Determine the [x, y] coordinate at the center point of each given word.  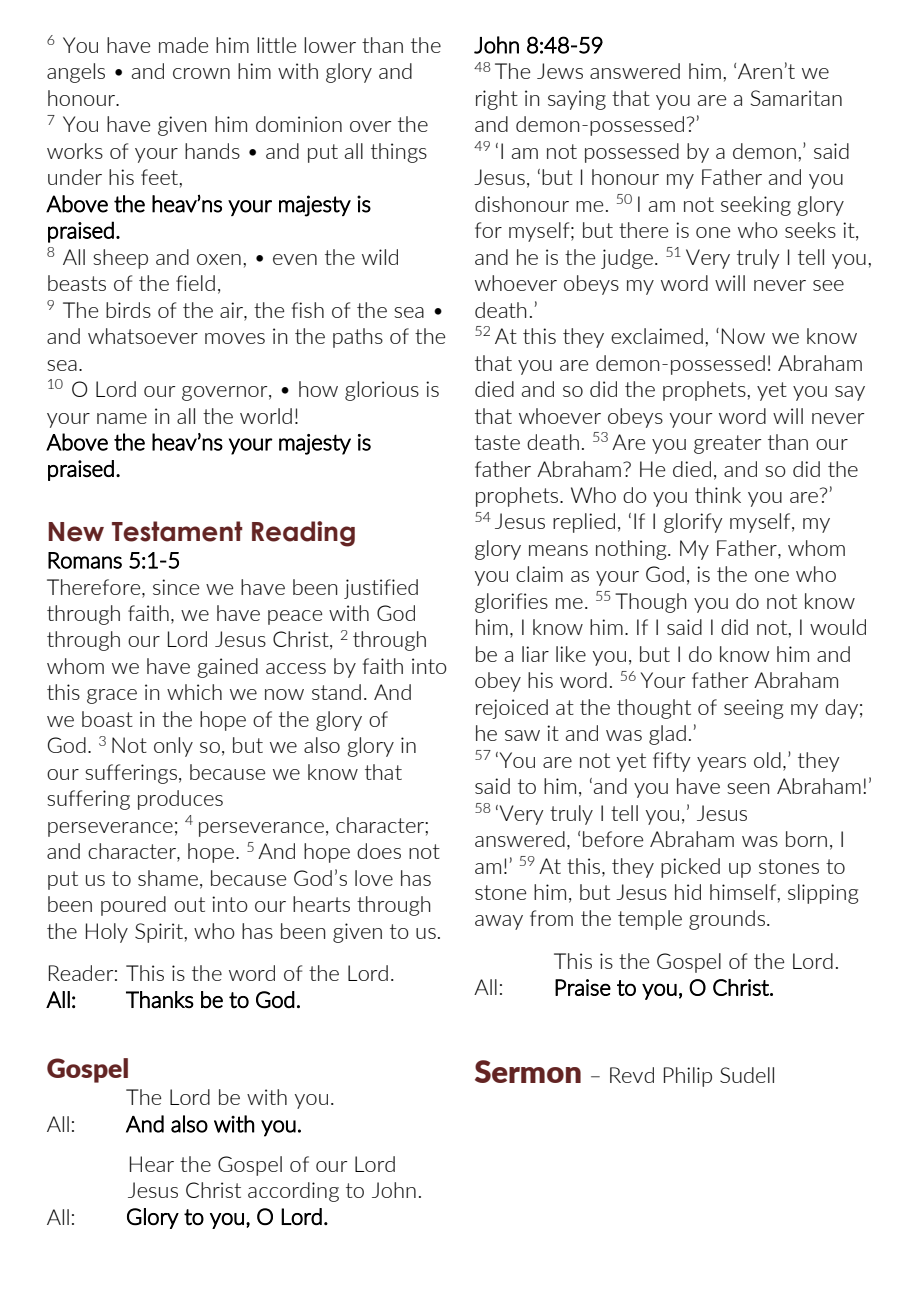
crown [201, 73]
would [838, 627]
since [176, 587]
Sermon [528, 1071]
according [293, 1192]
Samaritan [796, 98]
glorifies [511, 603]
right [497, 100]
